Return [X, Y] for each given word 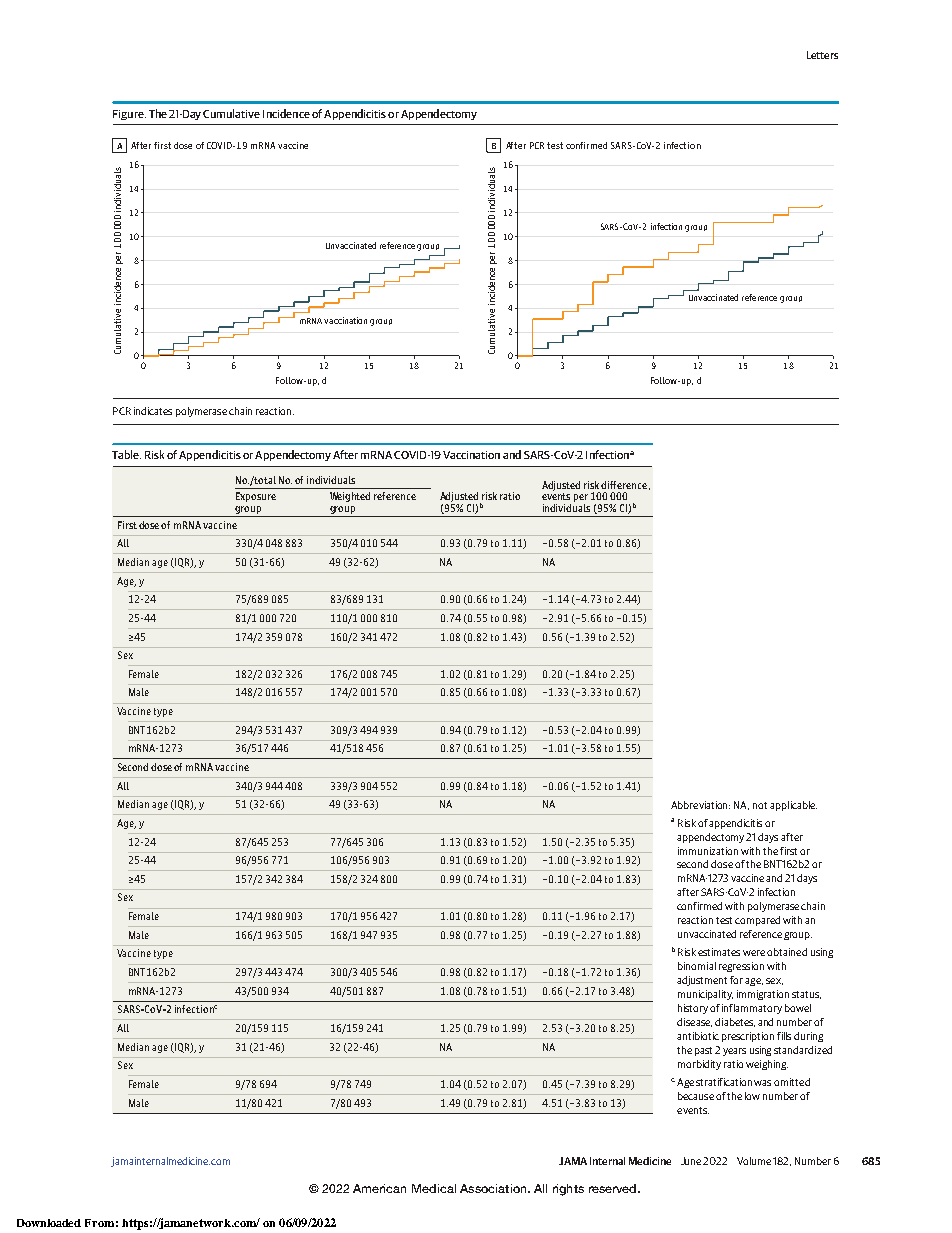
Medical [434, 1188]
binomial [697, 966]
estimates [719, 952]
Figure [129, 115]
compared [757, 921]
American [379, 1188]
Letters [822, 55]
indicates [153, 411]
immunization [708, 851]
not [760, 805]
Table [126, 454]
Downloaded [49, 1223]
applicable [793, 806]
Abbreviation [700, 805]
